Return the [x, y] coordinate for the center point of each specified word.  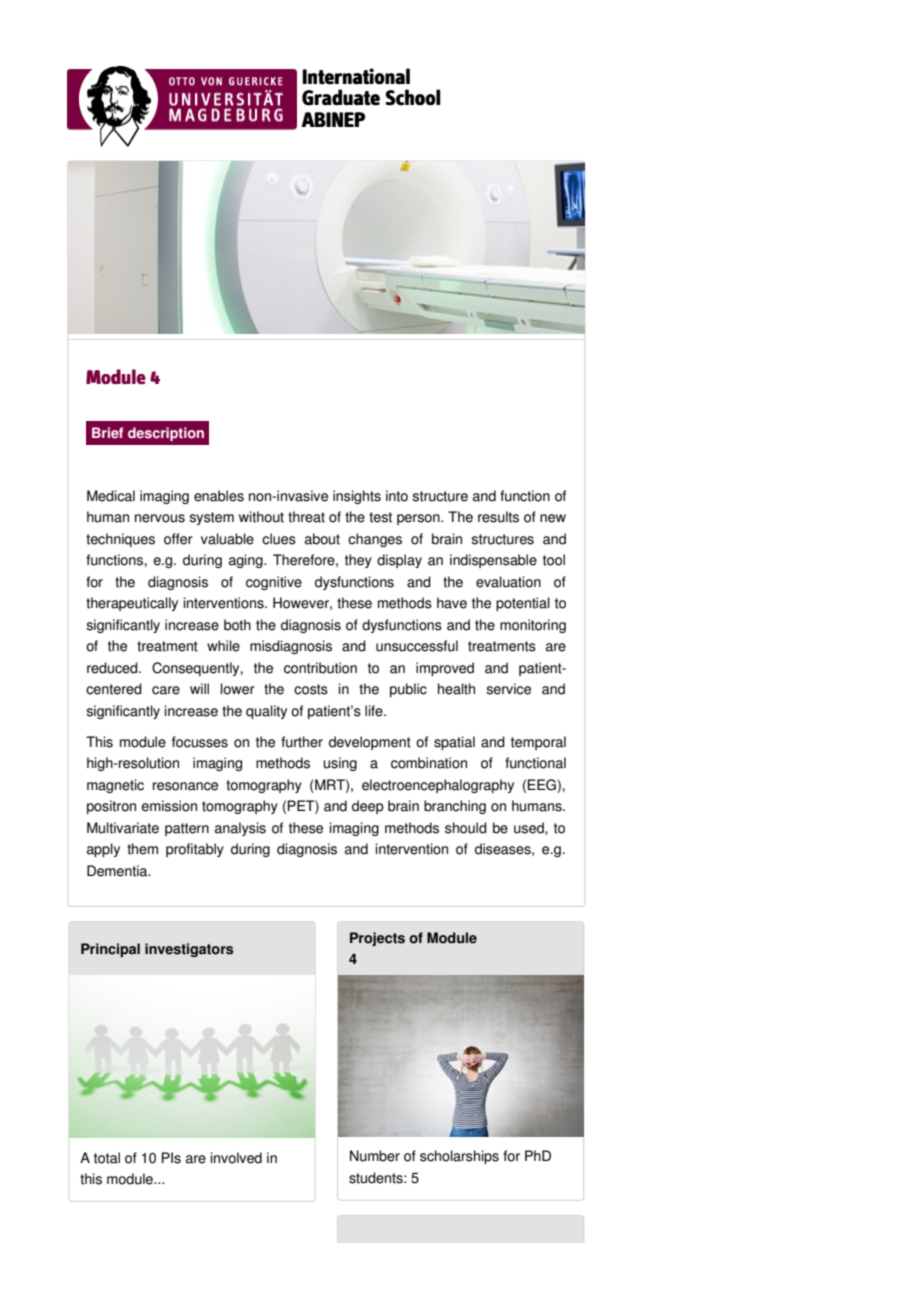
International [356, 76]
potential [523, 604]
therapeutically [132, 604]
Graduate [341, 97]
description [166, 434]
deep [368, 807]
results [498, 517]
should [466, 828]
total [107, 1158]
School [412, 97]
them [142, 849]
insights [357, 497]
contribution [320, 668]
